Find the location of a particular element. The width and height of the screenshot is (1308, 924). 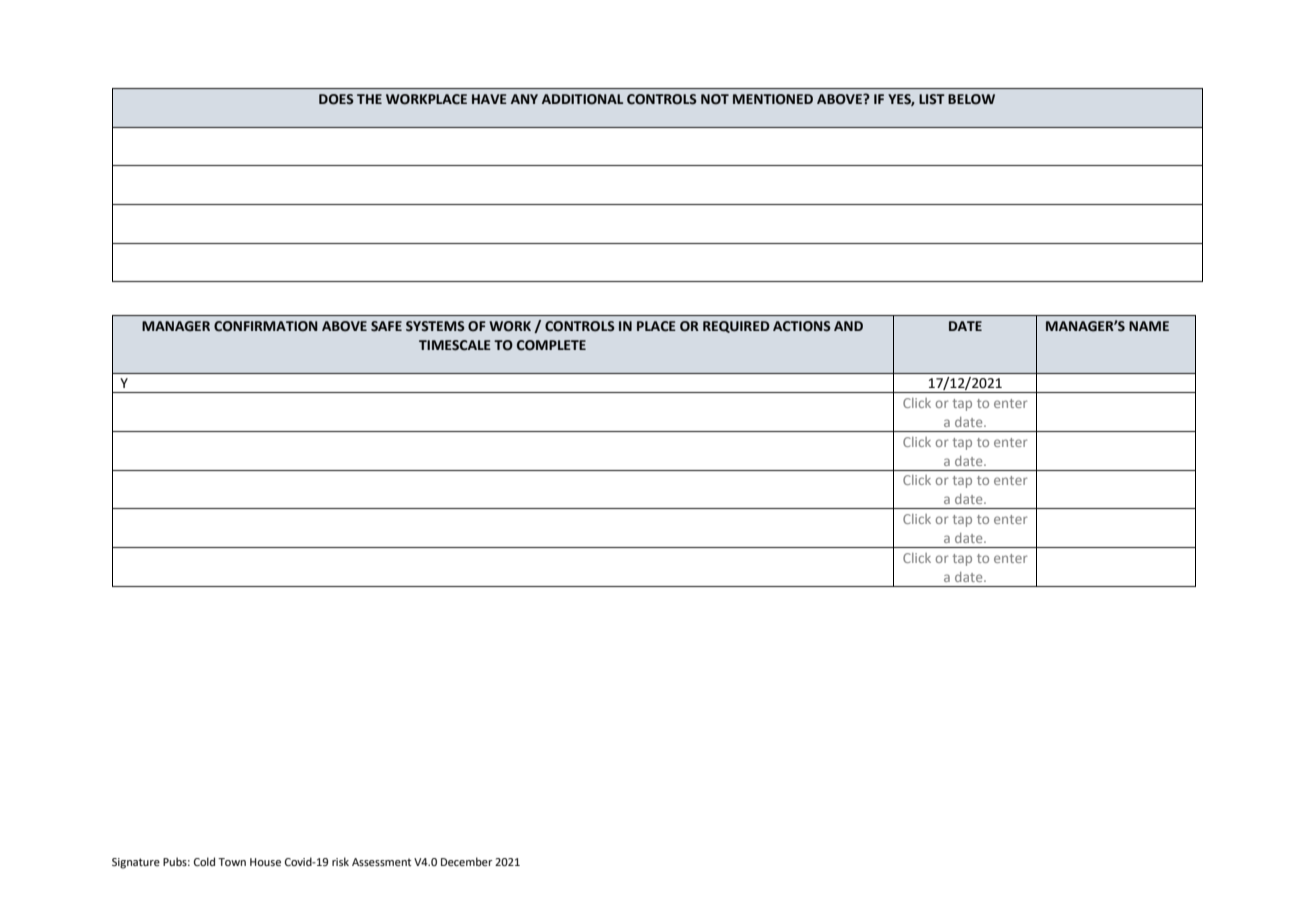

BELOW is located at coordinates (971, 99).
